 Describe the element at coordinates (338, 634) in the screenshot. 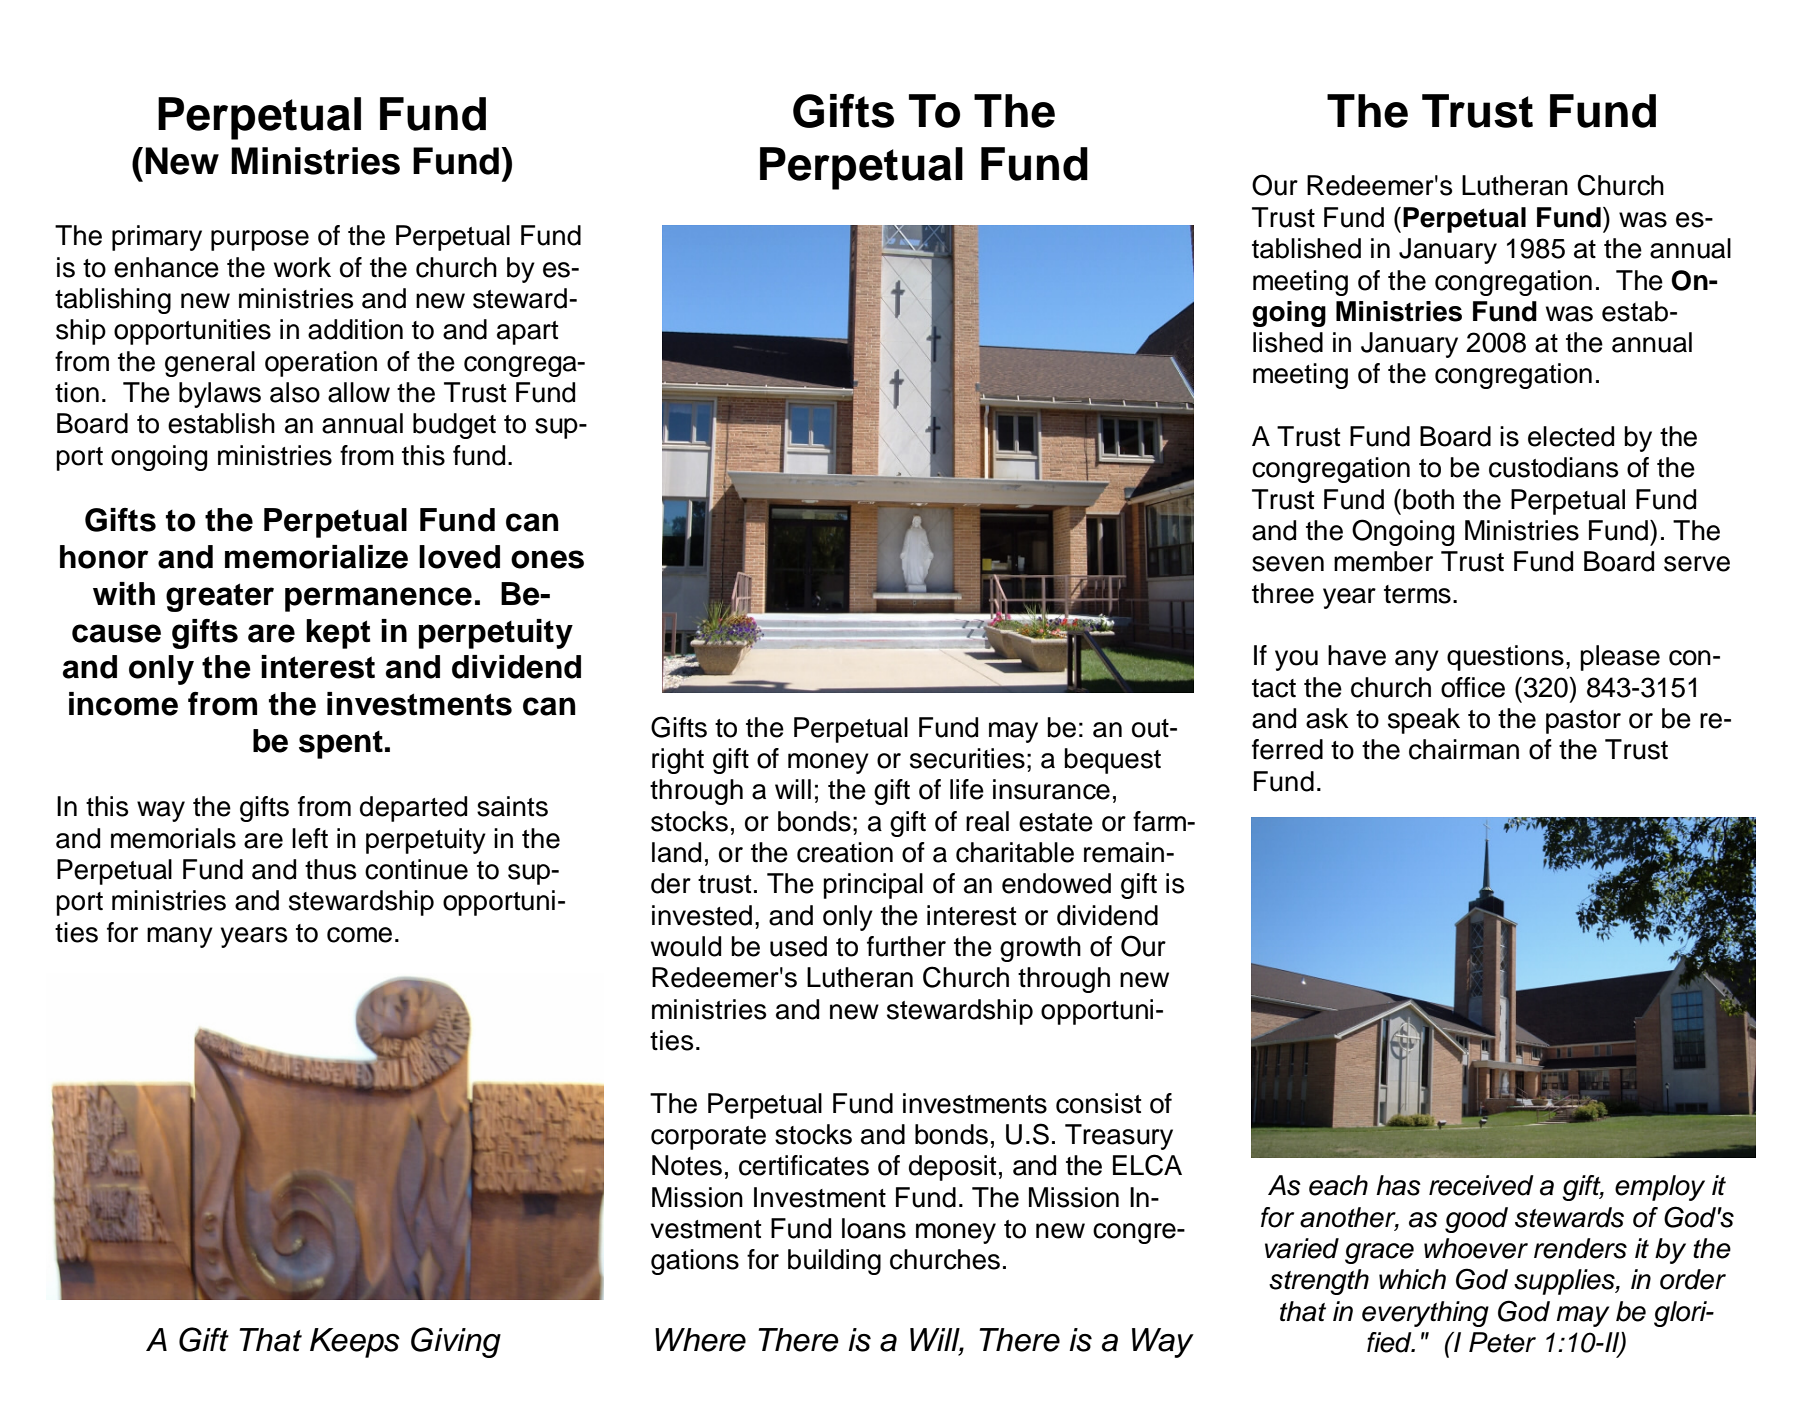

I see `kept` at that location.
